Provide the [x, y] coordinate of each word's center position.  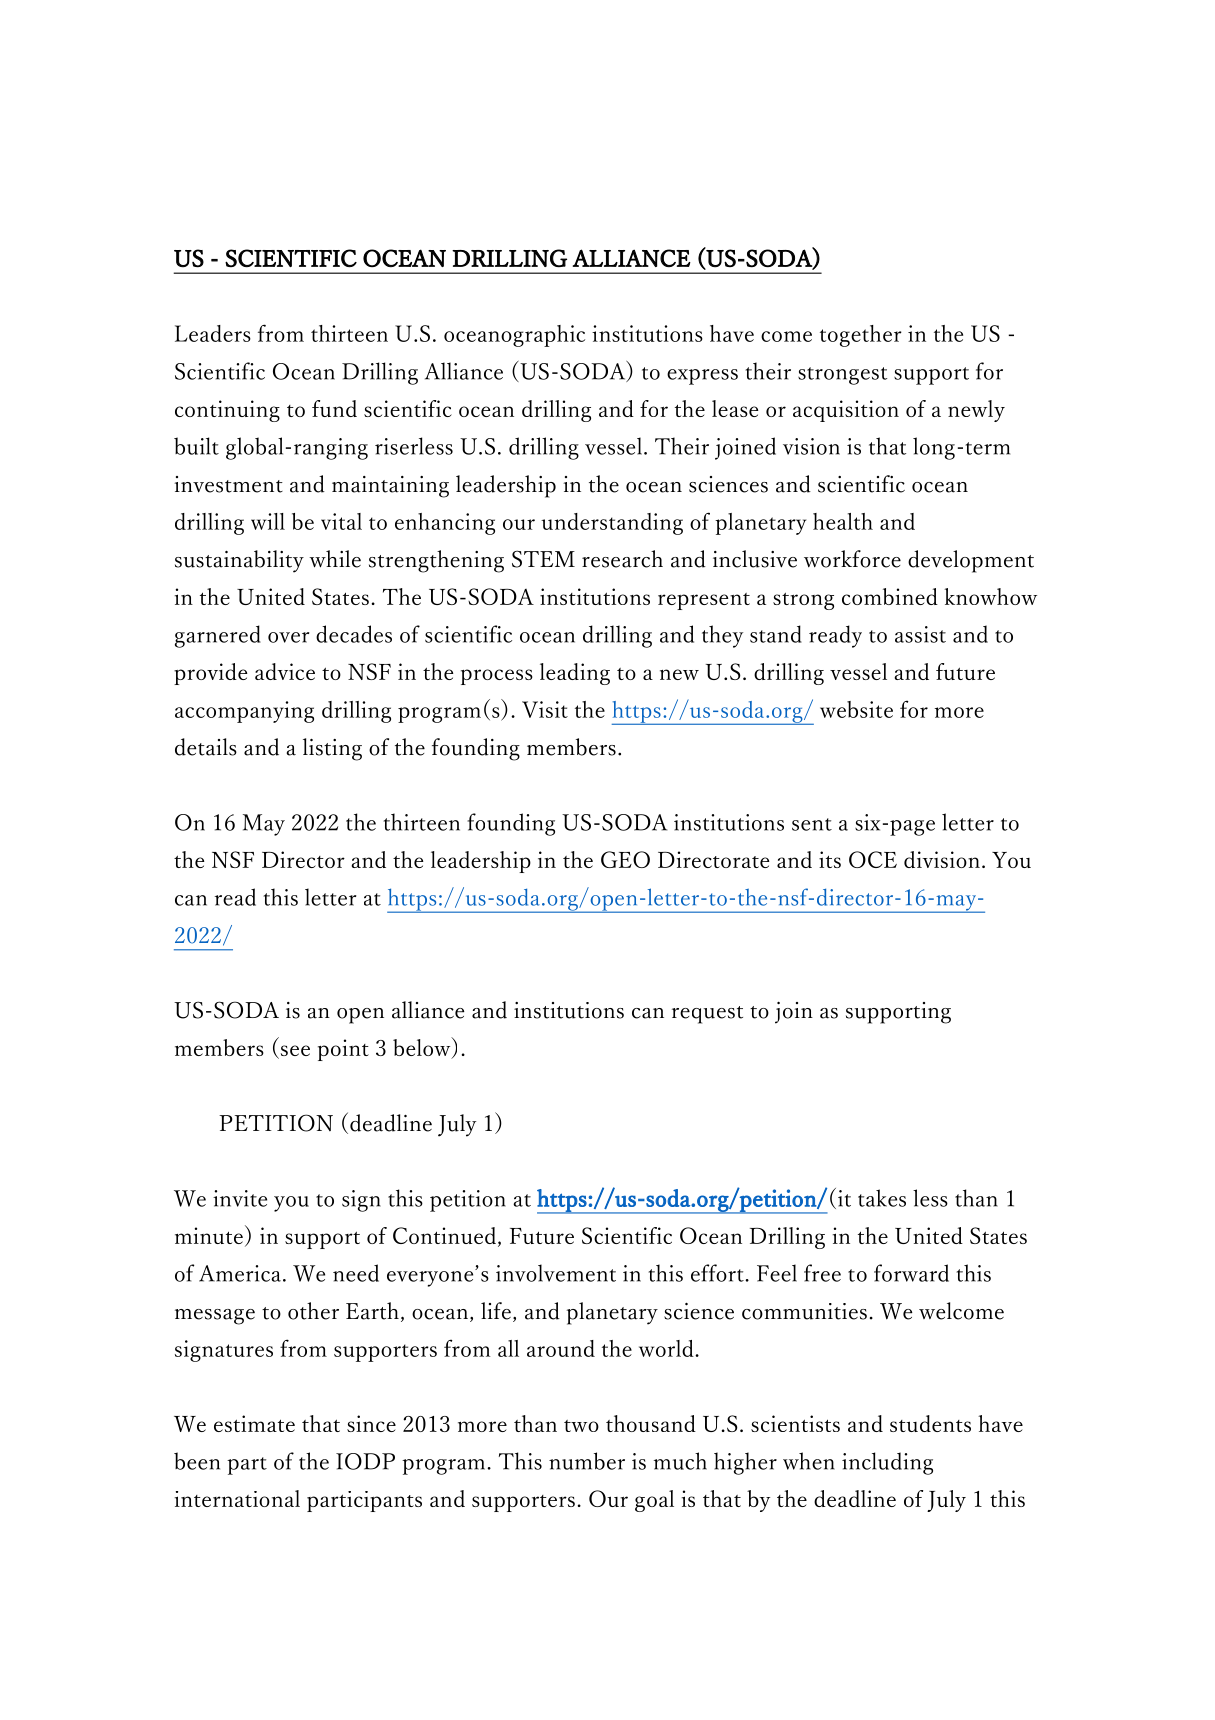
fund [334, 408]
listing [332, 749]
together [861, 336]
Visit [545, 709]
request [707, 1015]
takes [882, 1198]
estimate [254, 1423]
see [294, 1052]
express [702, 377]
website [856, 709]
